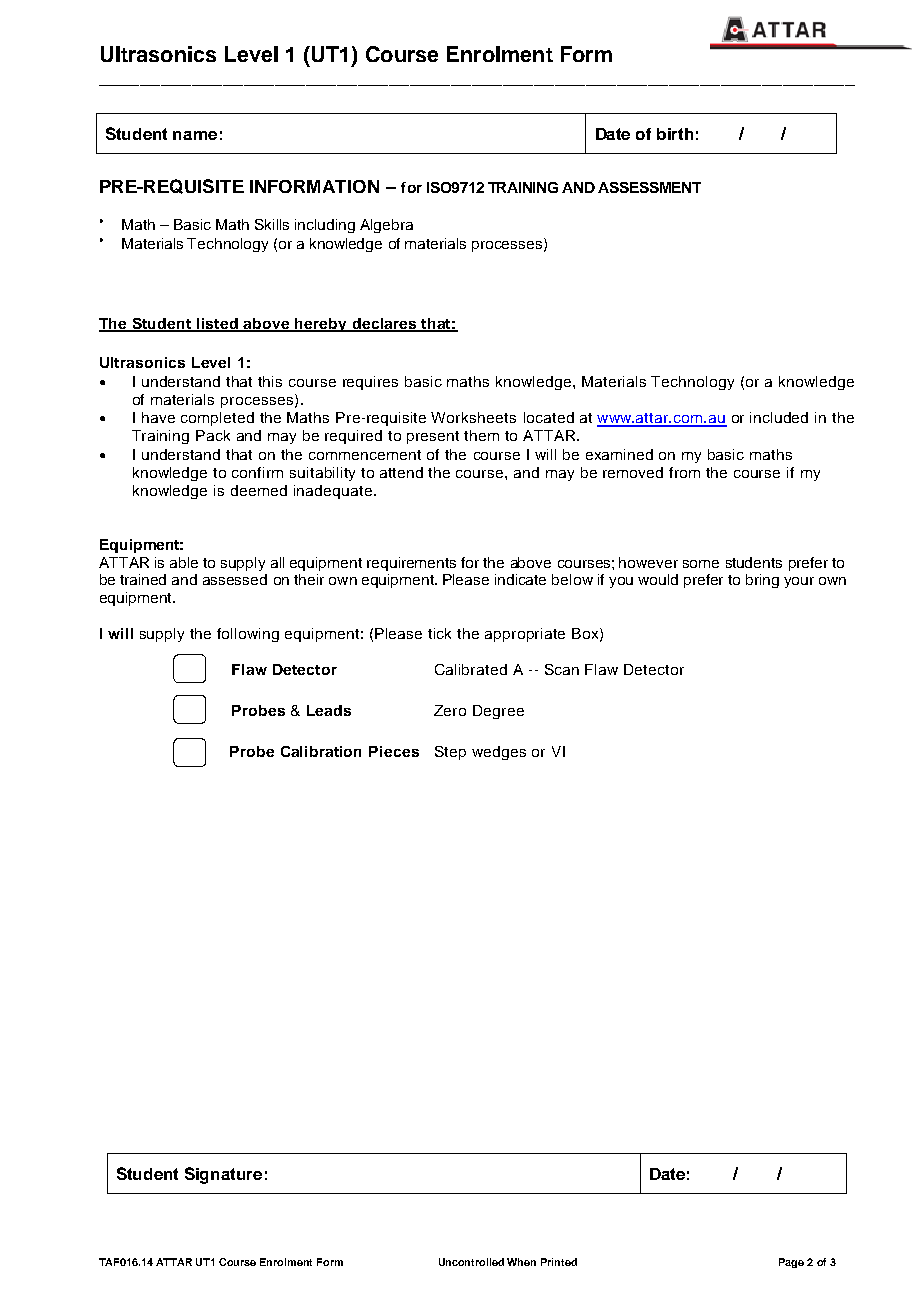  I want to click on bring, so click(762, 581).
